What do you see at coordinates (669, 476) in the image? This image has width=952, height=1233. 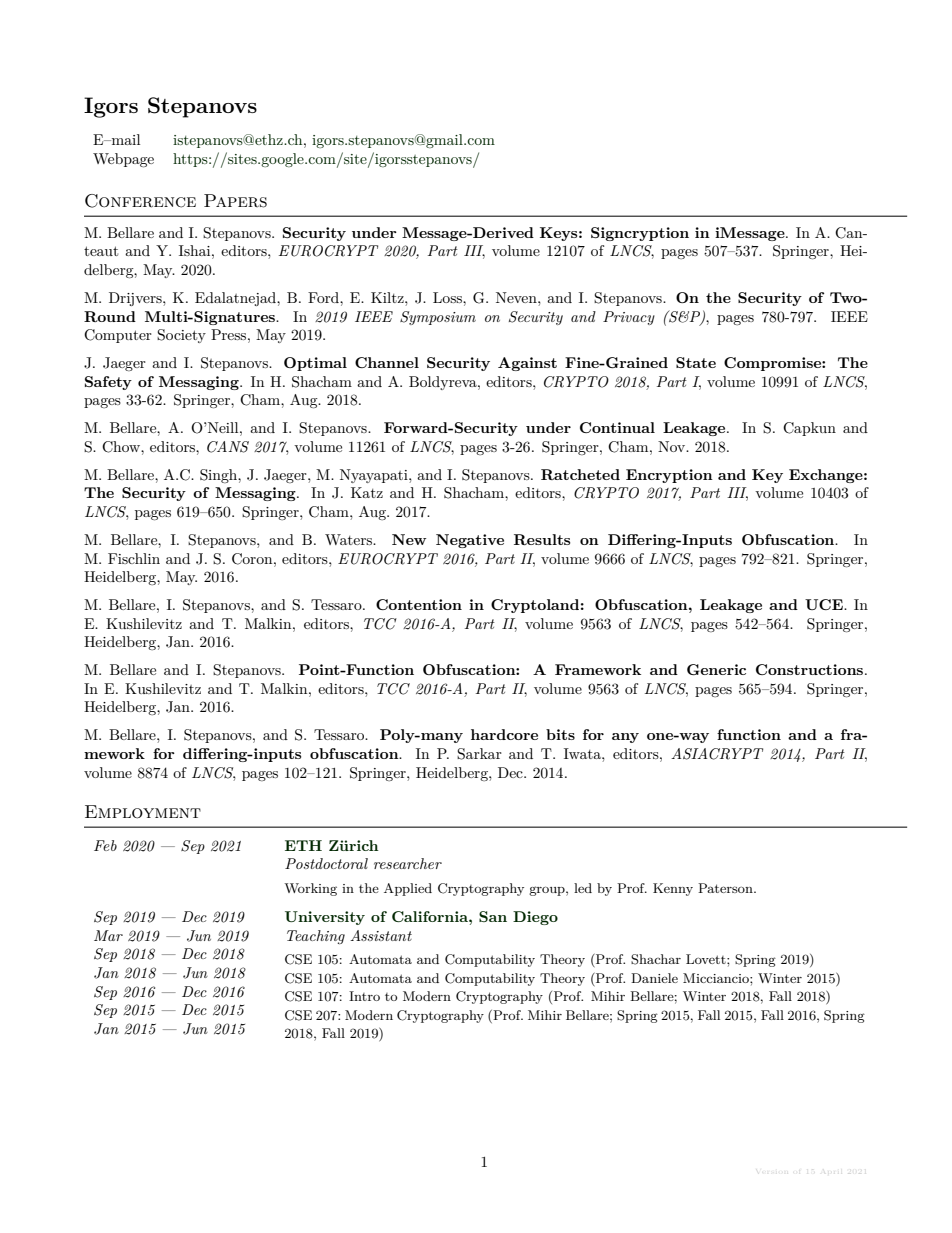 I see `Encryption` at bounding box center [669, 476].
